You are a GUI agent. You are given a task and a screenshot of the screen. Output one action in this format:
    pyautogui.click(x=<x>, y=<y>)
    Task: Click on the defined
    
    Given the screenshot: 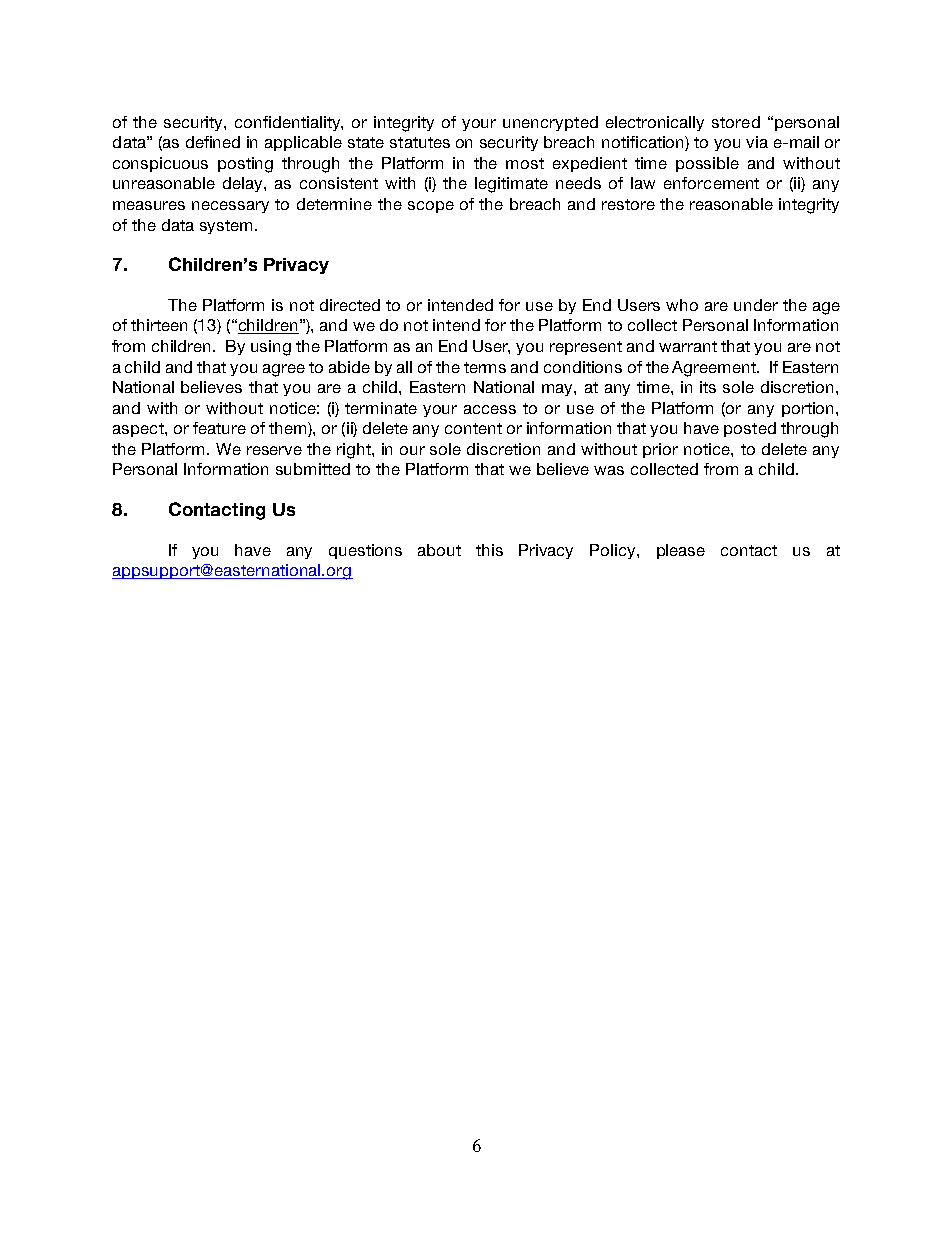 What is the action you would take?
    pyautogui.click(x=213, y=142)
